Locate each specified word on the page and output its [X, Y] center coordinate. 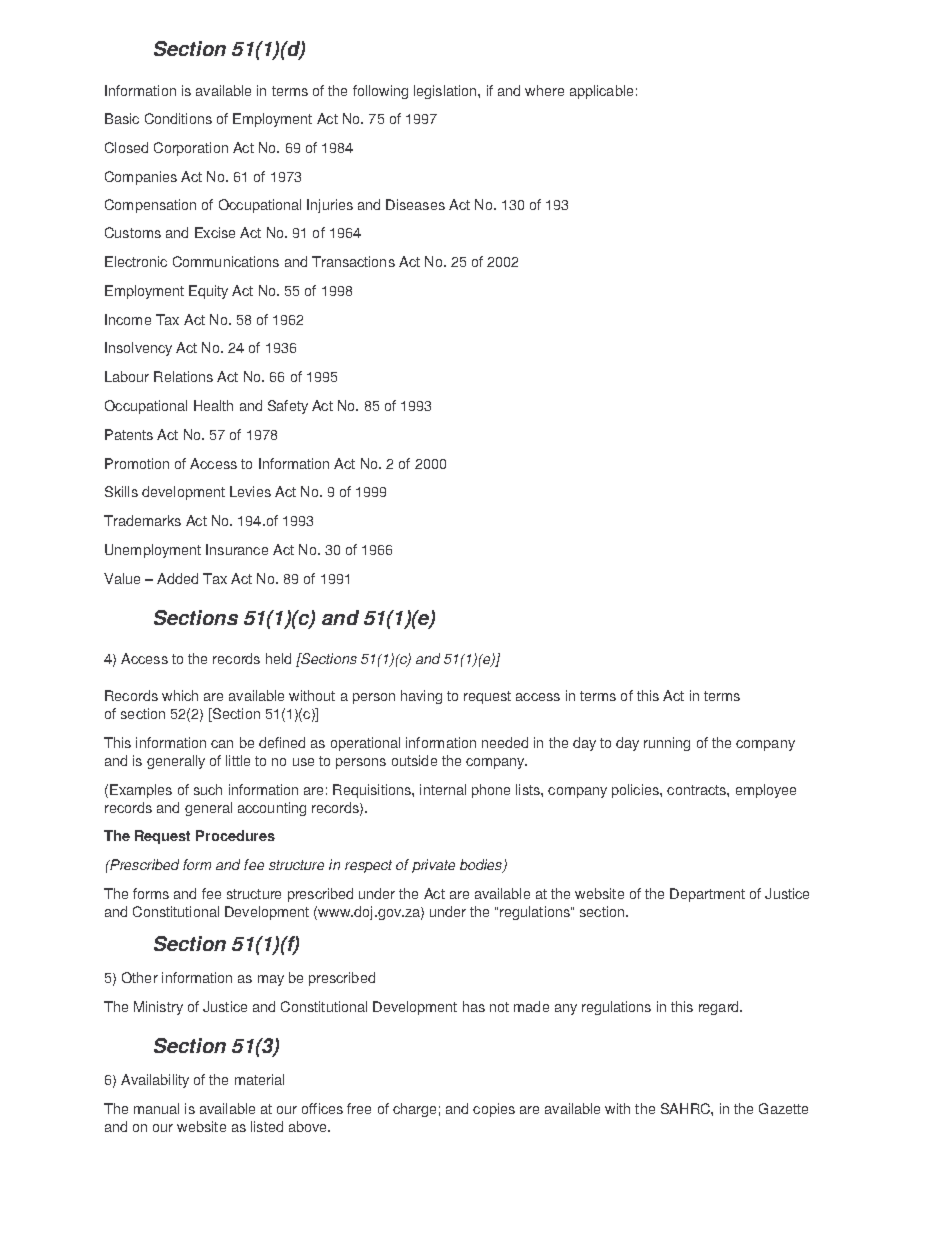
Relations [183, 376]
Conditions [178, 118]
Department [707, 895]
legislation [446, 92]
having [421, 697]
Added [177, 578]
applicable [601, 92]
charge [414, 1110]
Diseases [415, 204]
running [667, 744]
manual [156, 1108]
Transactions [353, 261]
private [433, 866]
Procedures [235, 835]
